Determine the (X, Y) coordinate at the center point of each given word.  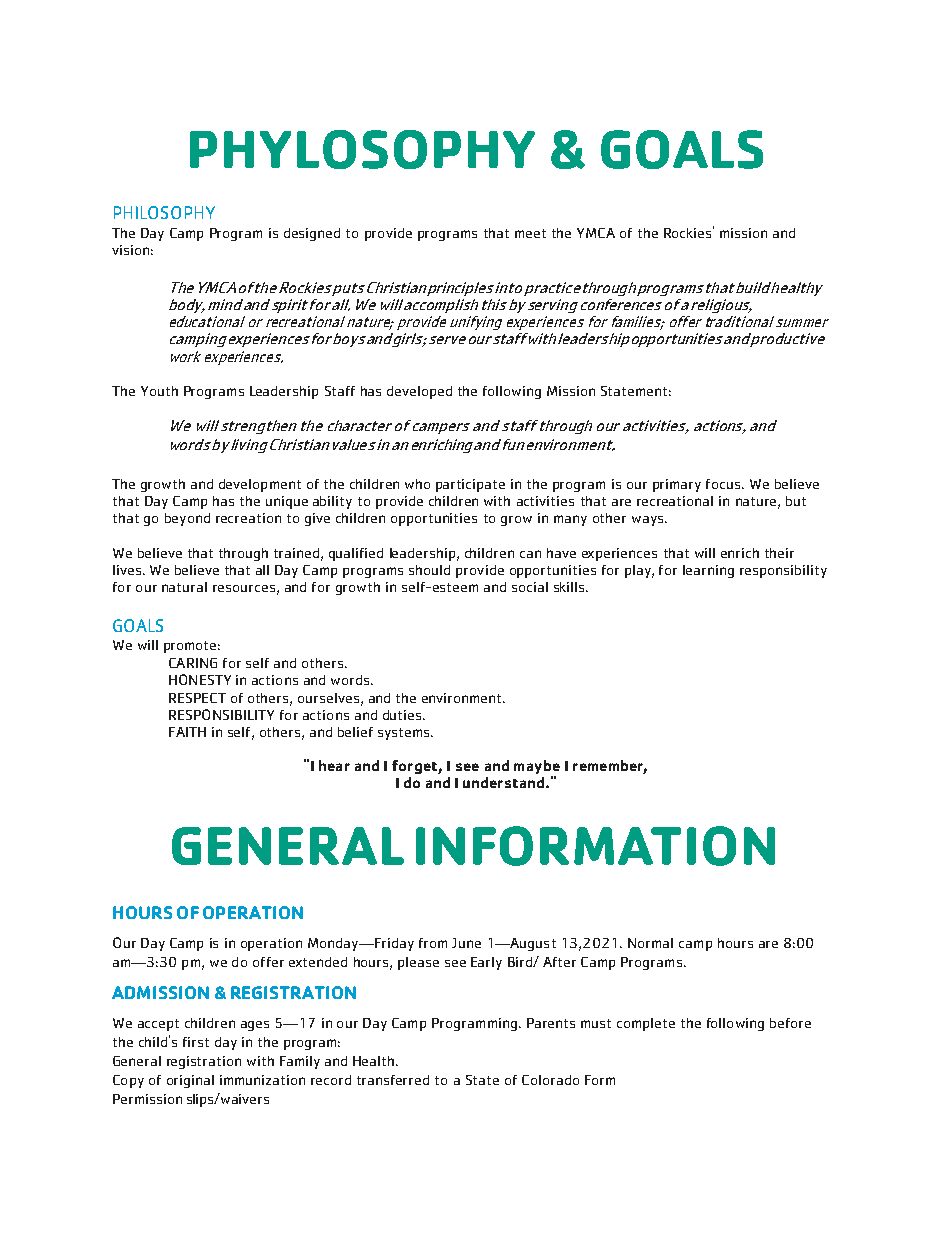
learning (708, 571)
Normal (650, 943)
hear (334, 765)
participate (470, 485)
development (260, 485)
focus (723, 484)
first (196, 1042)
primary (677, 485)
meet (530, 233)
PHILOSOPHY (164, 212)
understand (505, 782)
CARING (193, 663)
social (530, 587)
